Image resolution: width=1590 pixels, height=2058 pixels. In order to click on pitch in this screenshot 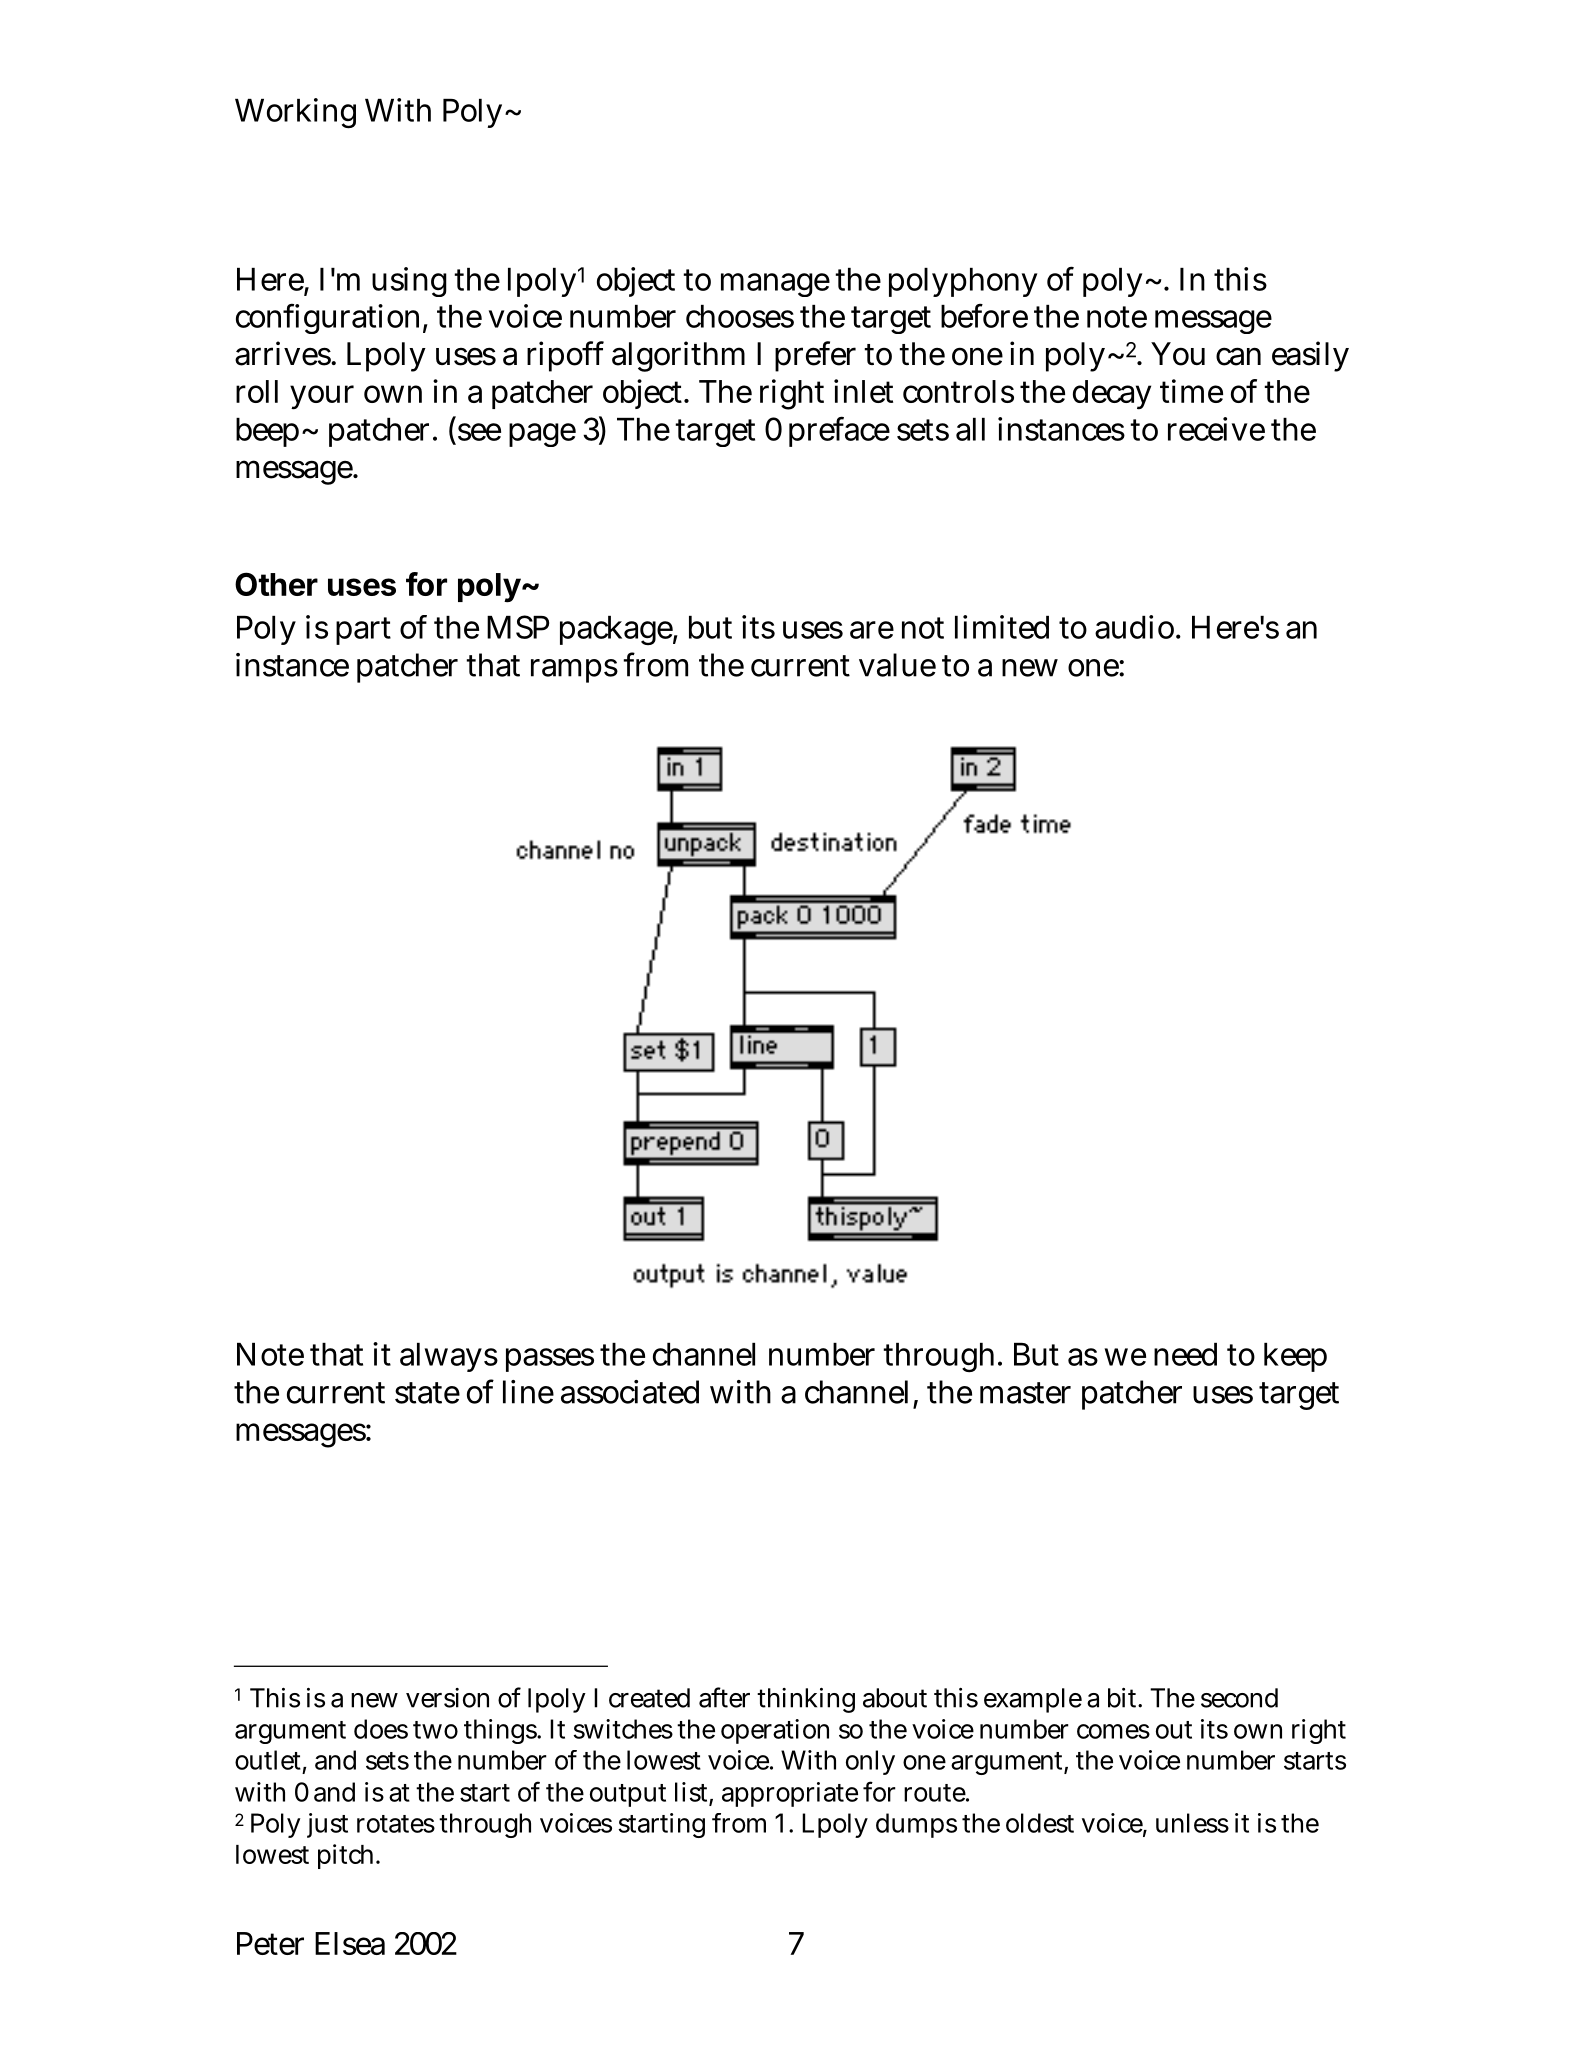, I will do `click(348, 1856)`.
